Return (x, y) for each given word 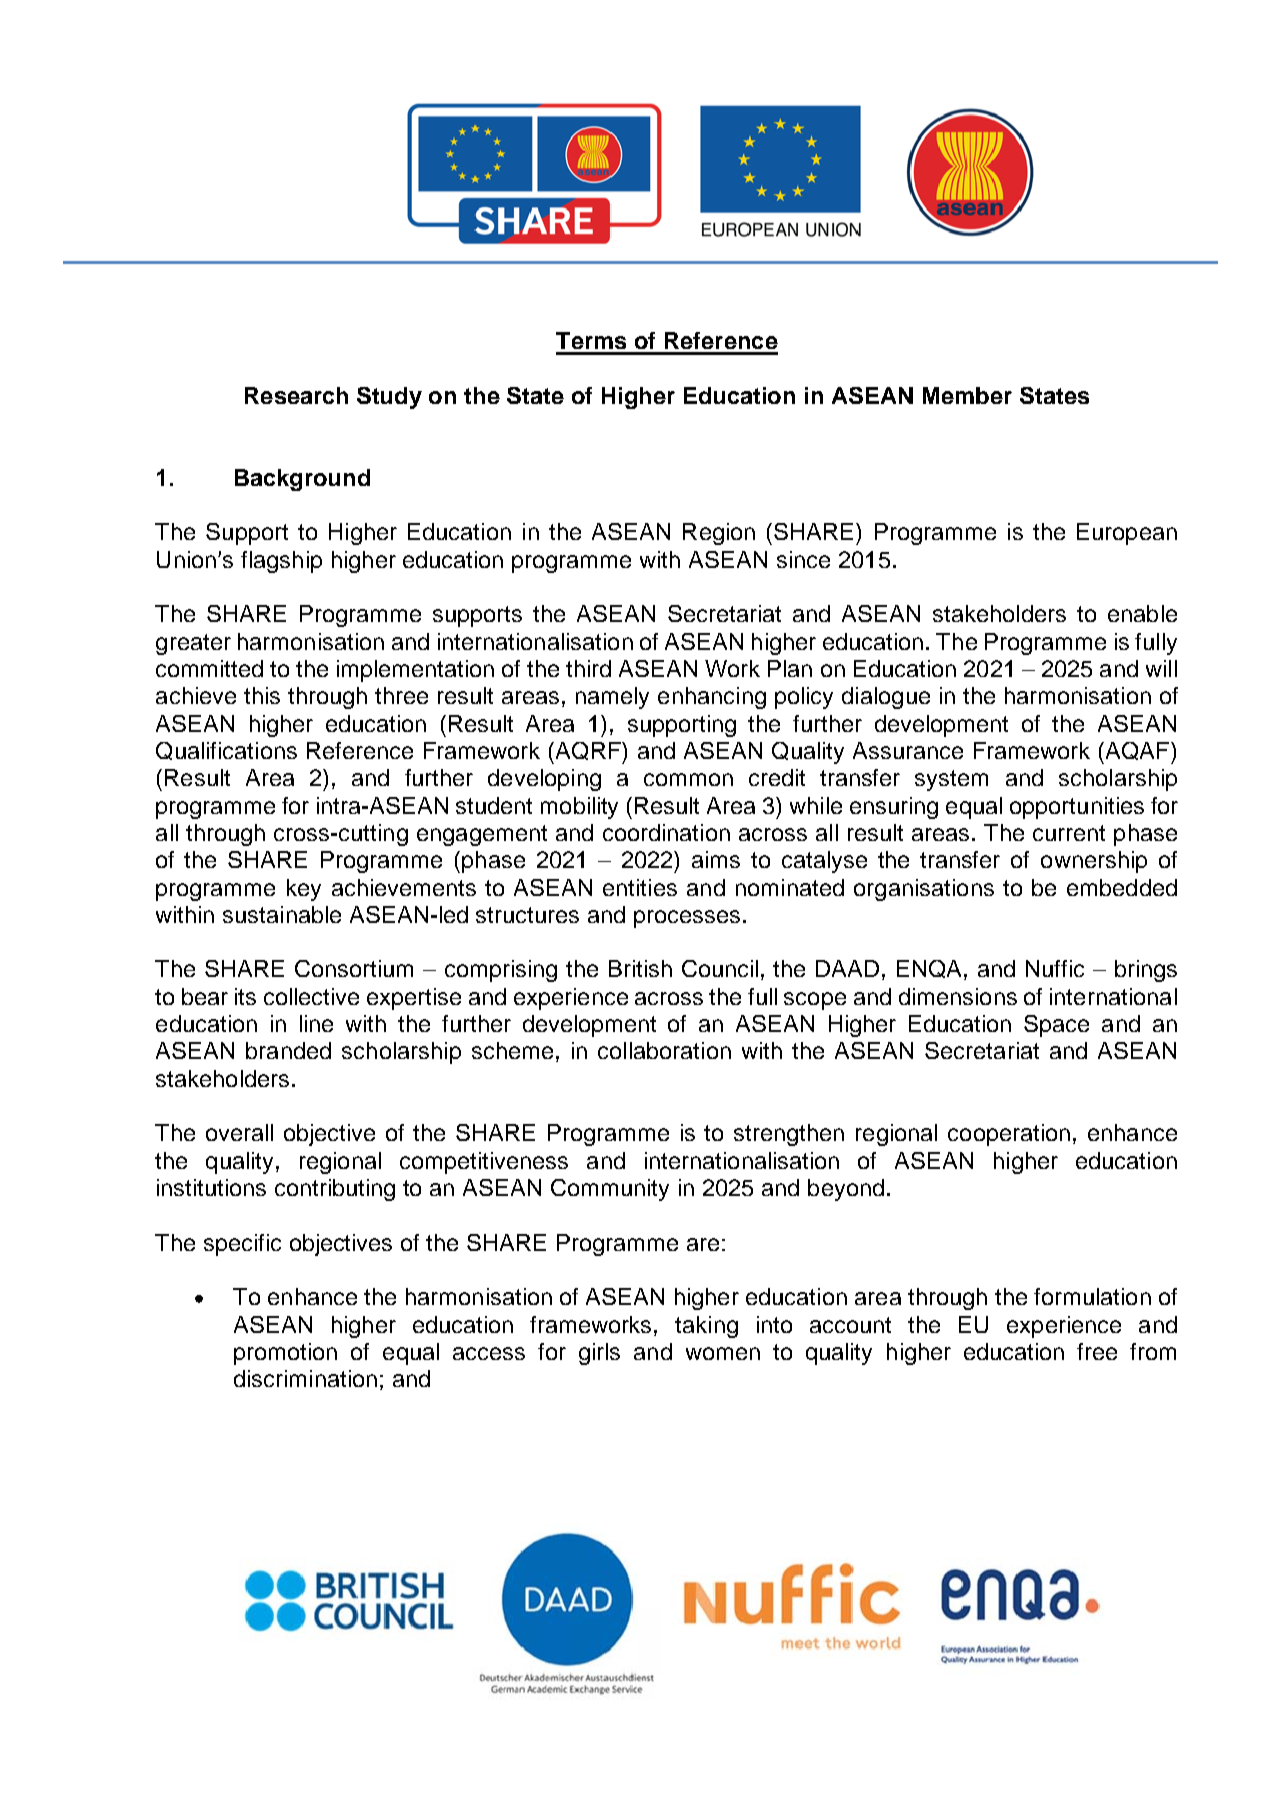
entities (640, 887)
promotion (285, 1354)
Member (967, 395)
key (304, 890)
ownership (1094, 862)
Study (389, 398)
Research (296, 395)
